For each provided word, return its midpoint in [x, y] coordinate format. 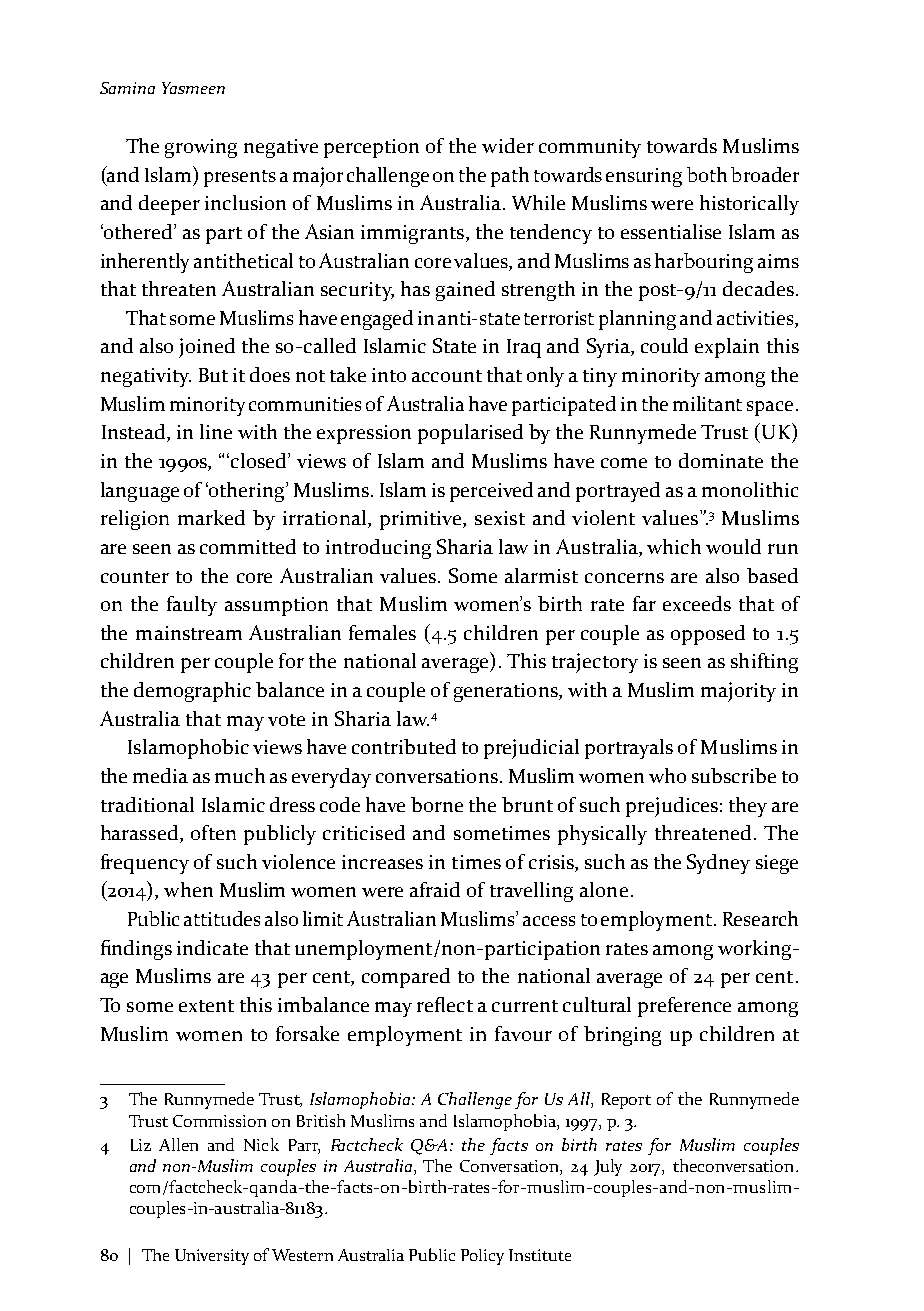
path [510, 177]
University [212, 1257]
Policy [482, 1257]
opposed [708, 635]
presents [240, 178]
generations [507, 692]
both [707, 174]
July [608, 1167]
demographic [192, 692]
